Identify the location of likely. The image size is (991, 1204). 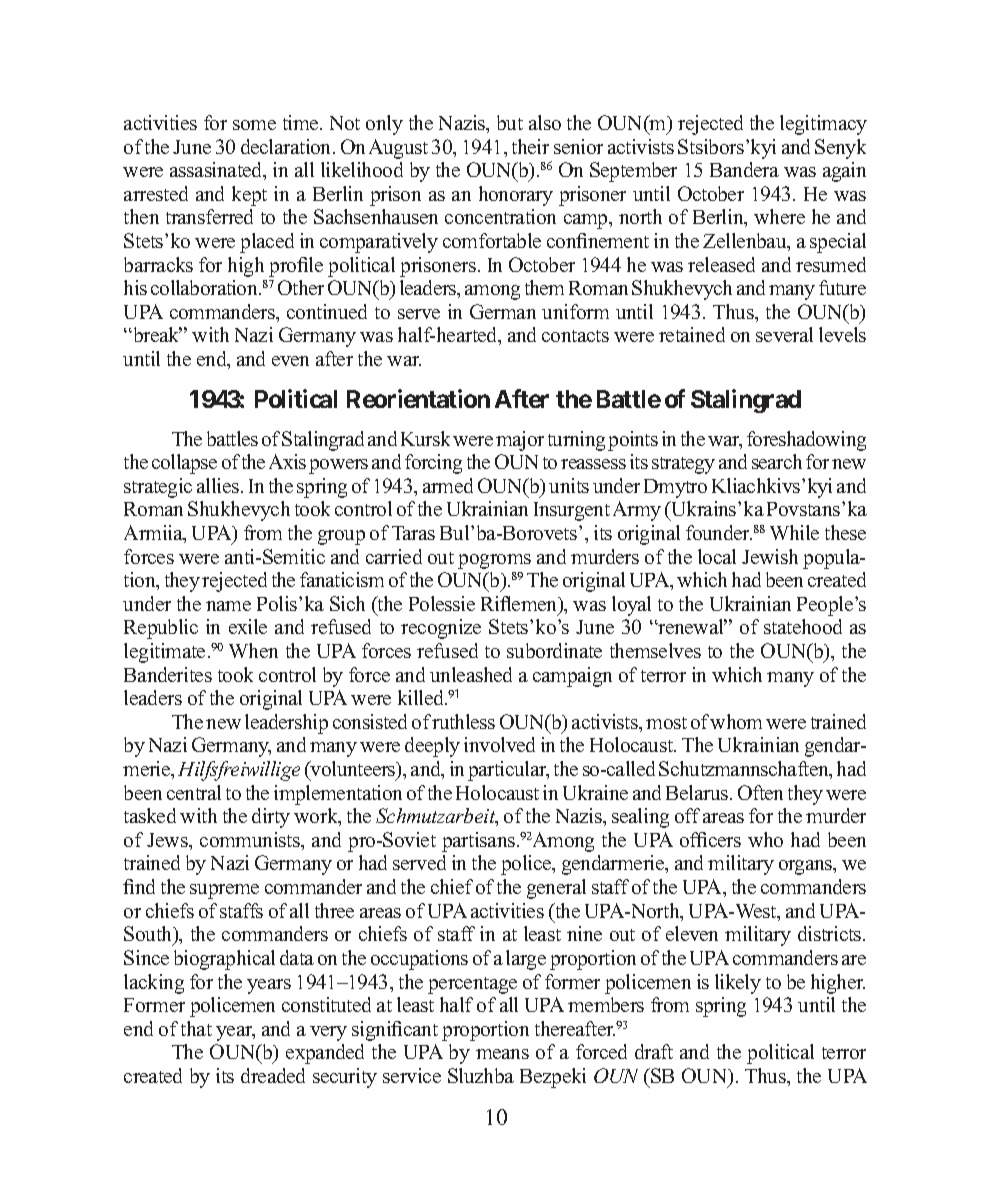
(738, 984).
